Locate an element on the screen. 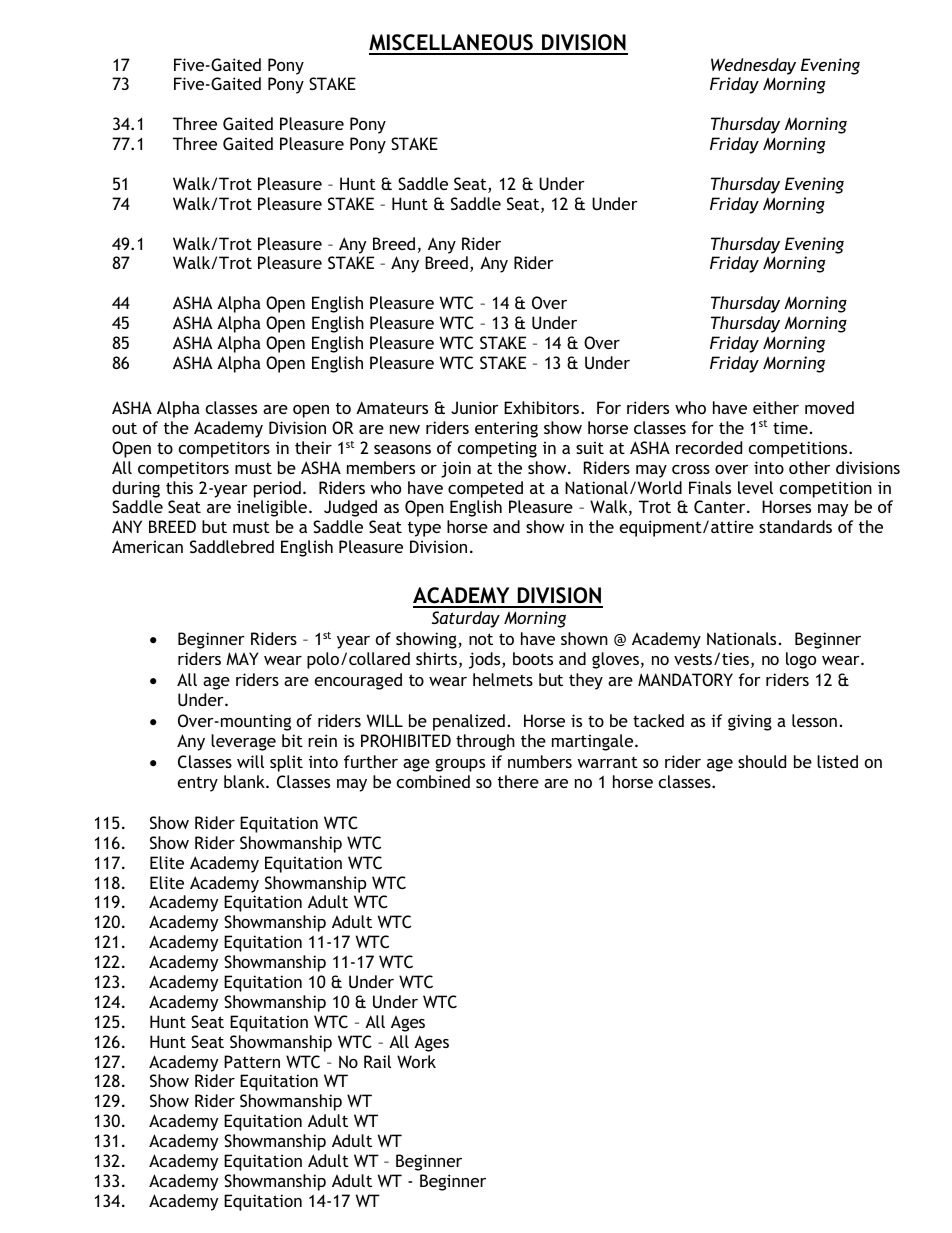  Pattern is located at coordinates (252, 1061).
